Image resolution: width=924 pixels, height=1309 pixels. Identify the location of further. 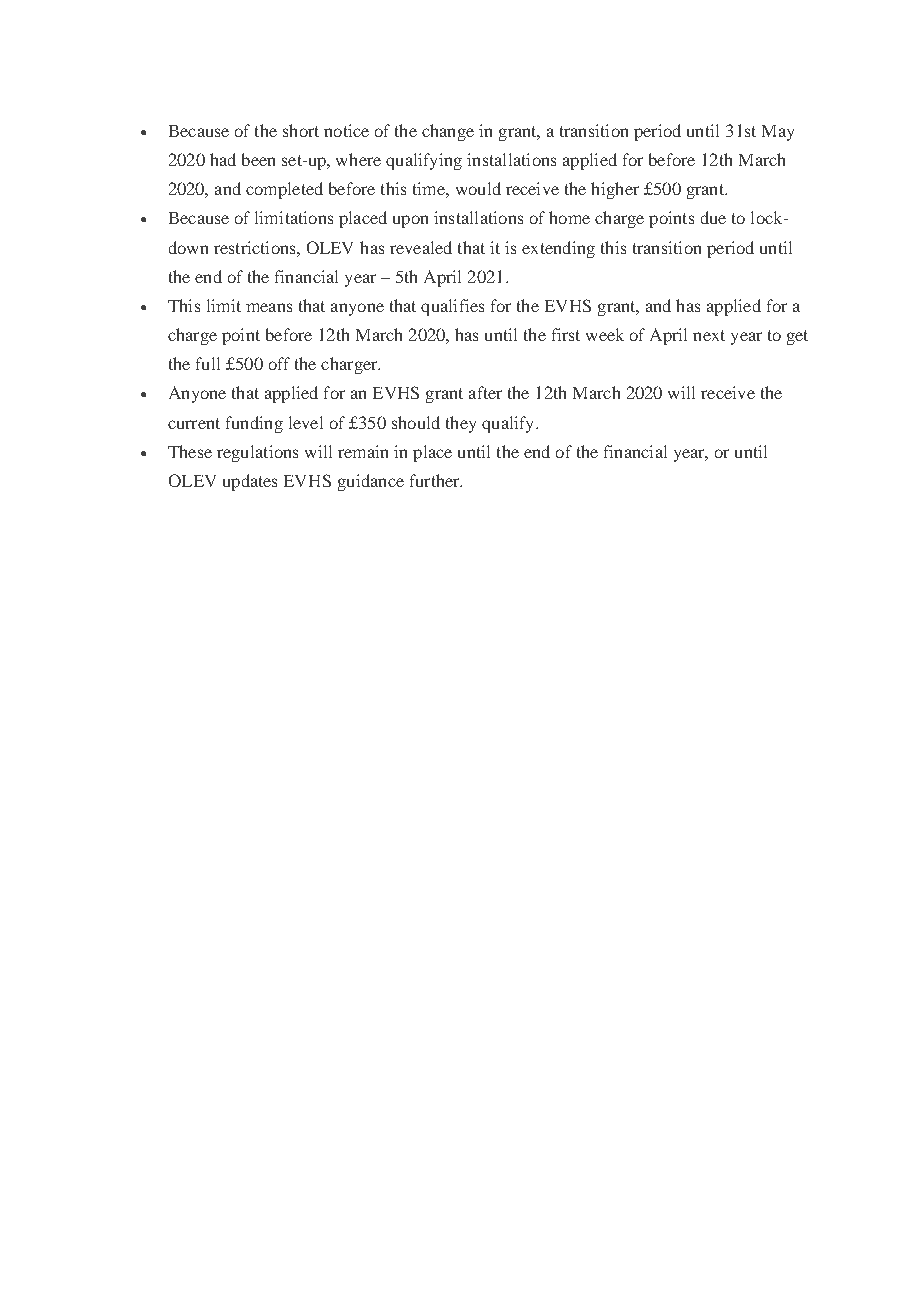
(436, 480).
